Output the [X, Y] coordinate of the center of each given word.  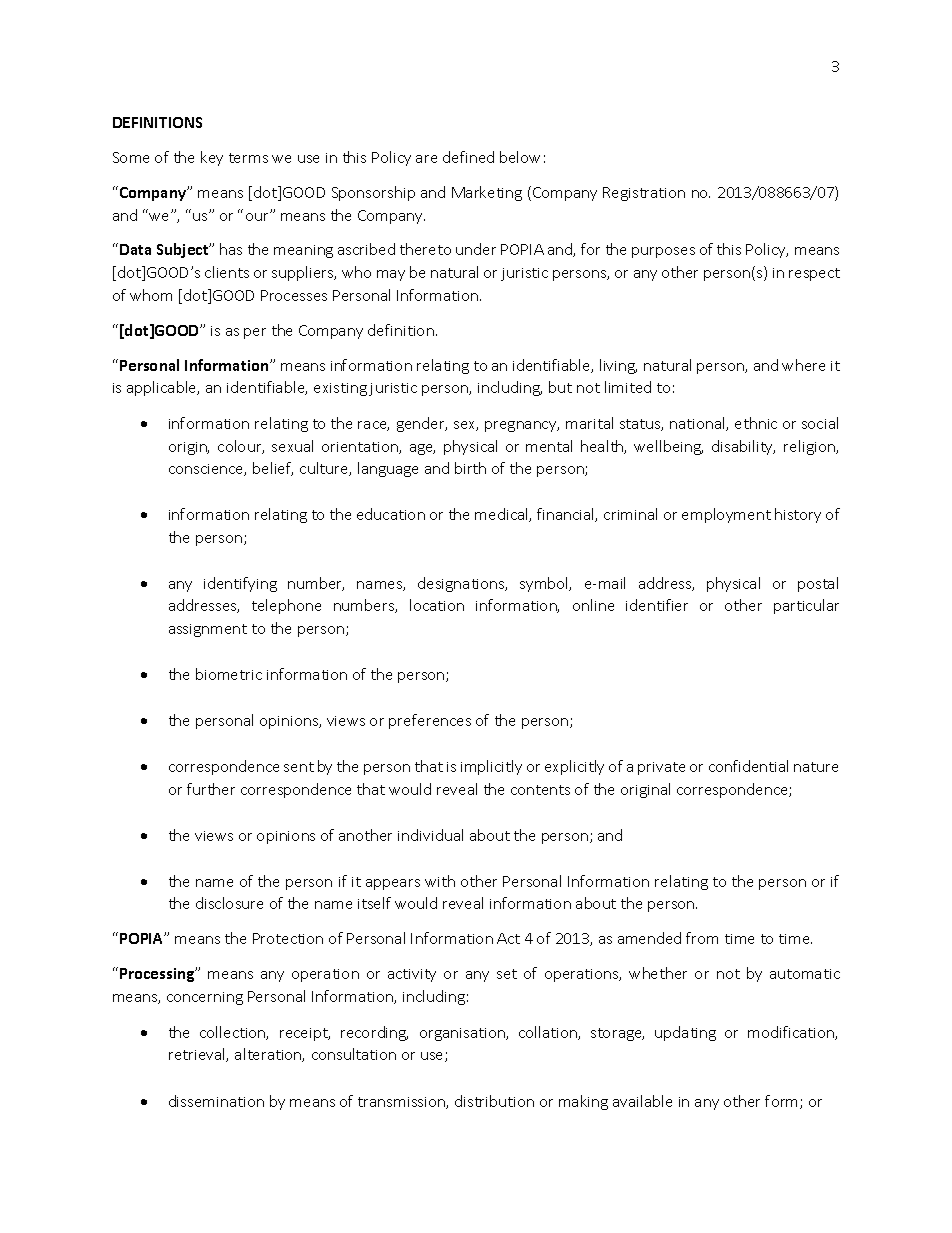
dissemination [216, 1101]
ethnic [756, 423]
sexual [292, 446]
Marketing [487, 193]
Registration [644, 194]
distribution [494, 1101]
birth [470, 468]
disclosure [229, 903]
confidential [748, 766]
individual [430, 835]
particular [806, 606]
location [437, 605]
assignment [208, 630]
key [212, 158]
